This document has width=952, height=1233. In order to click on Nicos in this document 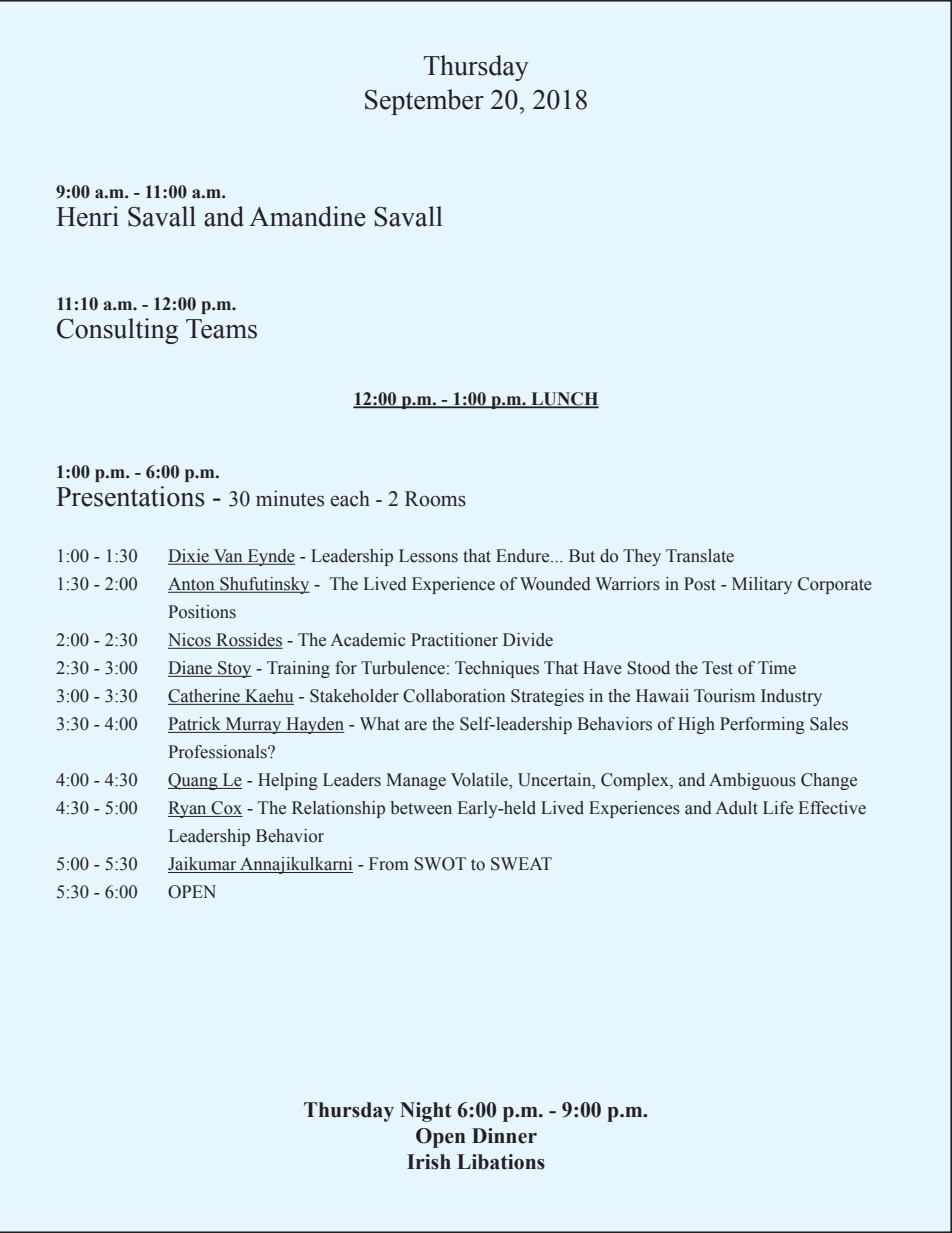, I will do `click(190, 641)`.
